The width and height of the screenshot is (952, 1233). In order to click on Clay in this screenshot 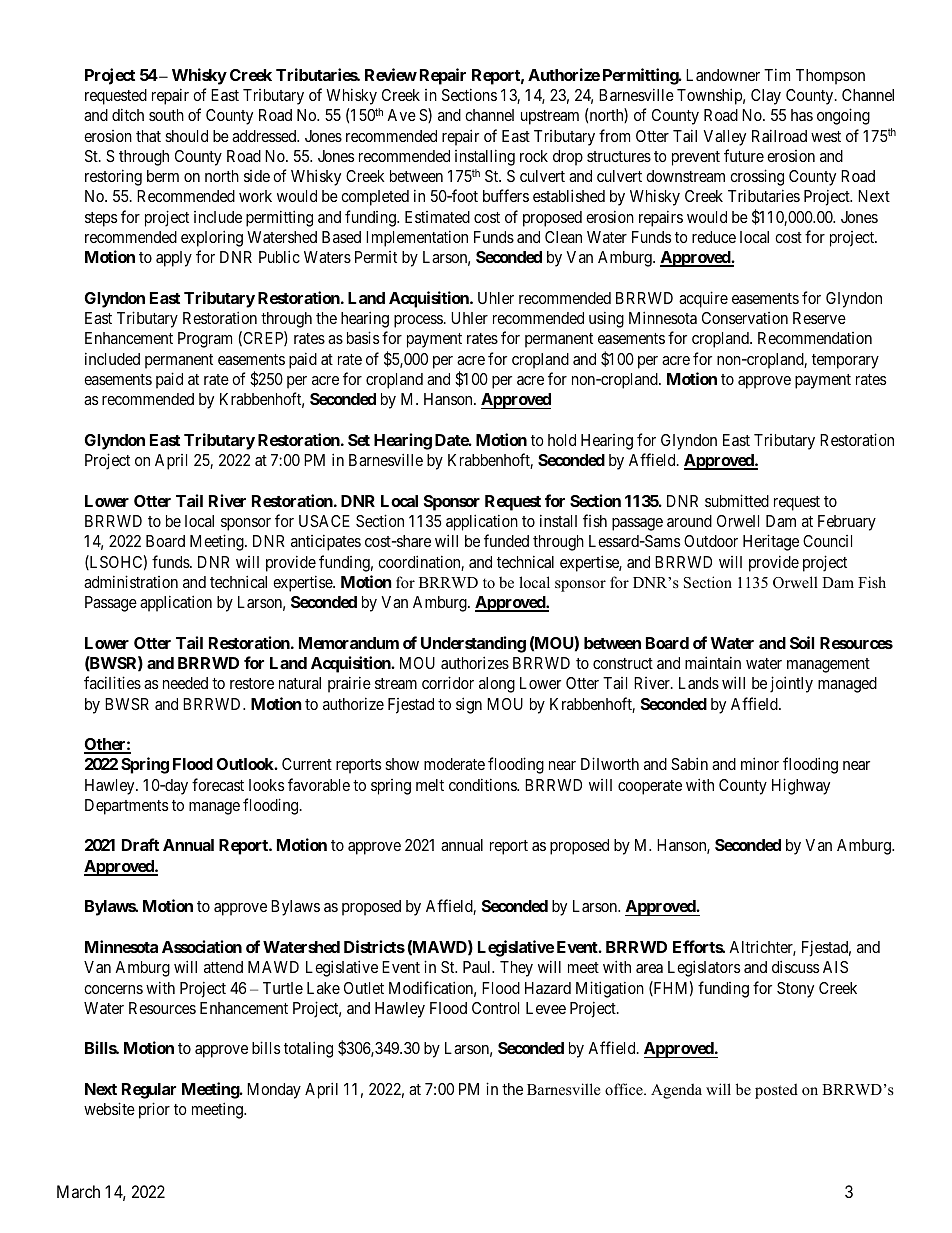, I will do `click(766, 97)`.
